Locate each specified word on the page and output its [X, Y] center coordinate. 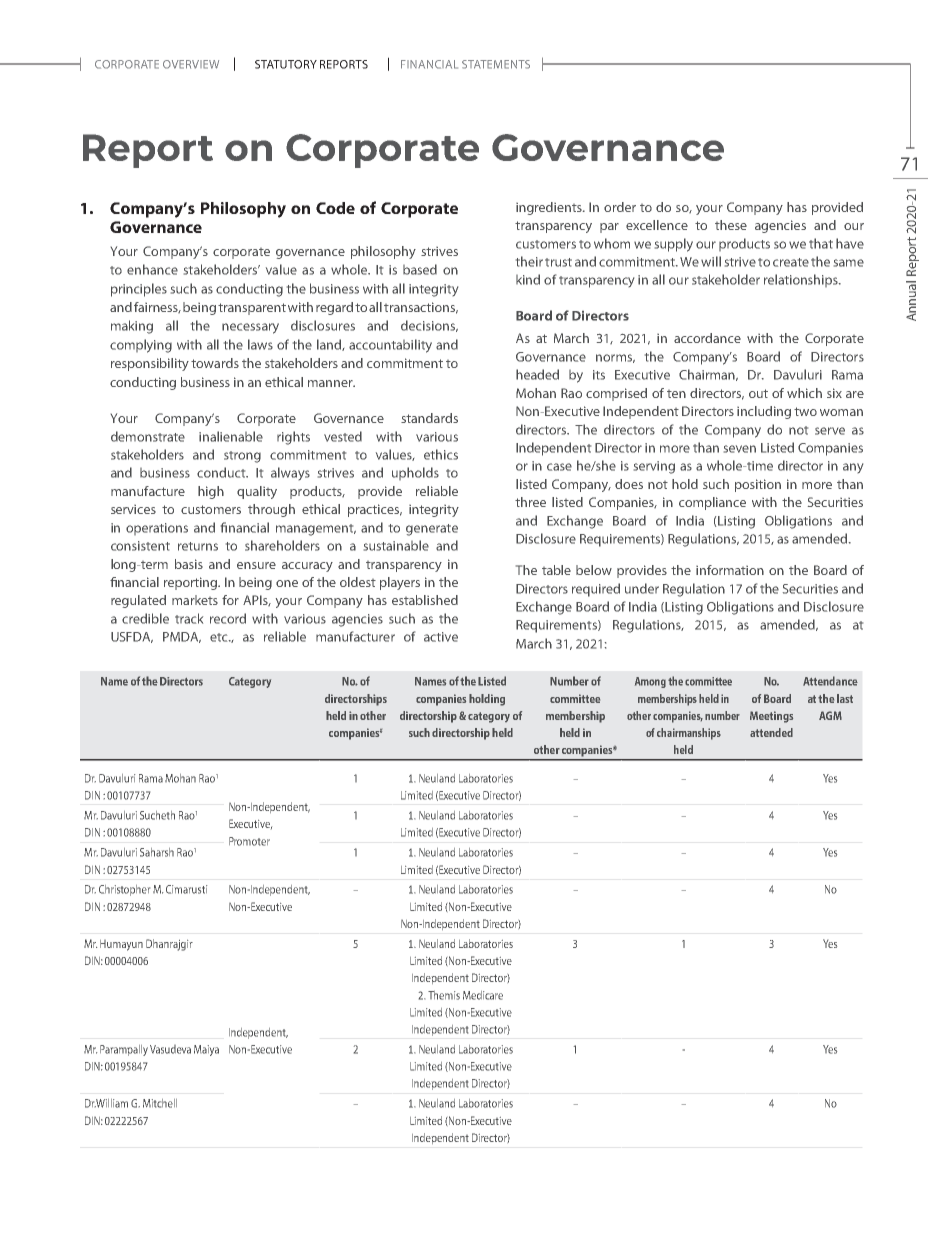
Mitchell [160, 1103]
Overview [191, 64]
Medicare [483, 995]
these [731, 225]
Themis [444, 995]
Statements [496, 64]
